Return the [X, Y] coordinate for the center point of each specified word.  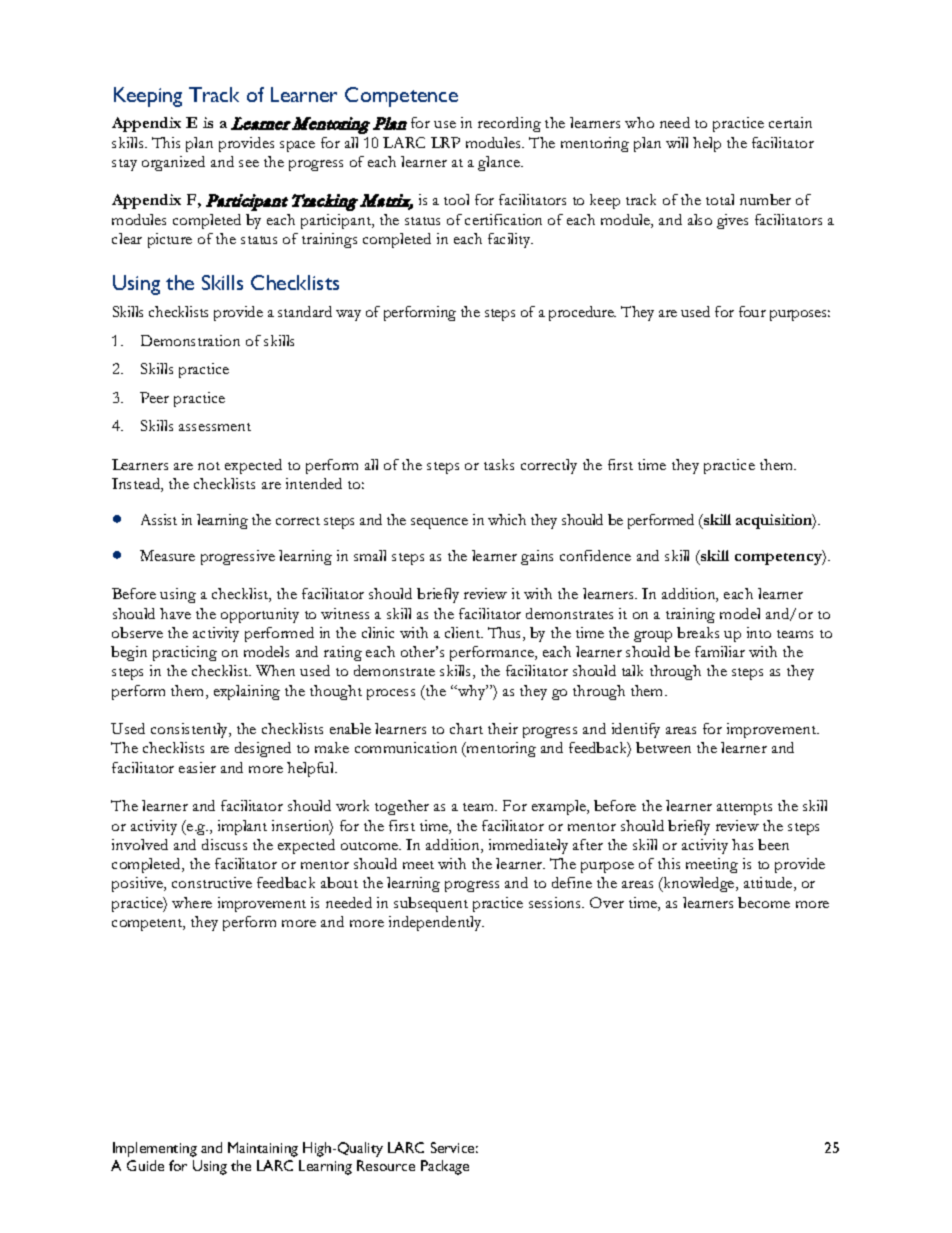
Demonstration [190, 340]
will [677, 142]
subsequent [431, 904]
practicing [185, 653]
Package [445, 1167]
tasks [499, 464]
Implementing [155, 1149]
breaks [698, 632]
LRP [445, 142]
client [464, 632]
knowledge [699, 884]
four [752, 311]
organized [173, 163]
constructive [212, 882]
